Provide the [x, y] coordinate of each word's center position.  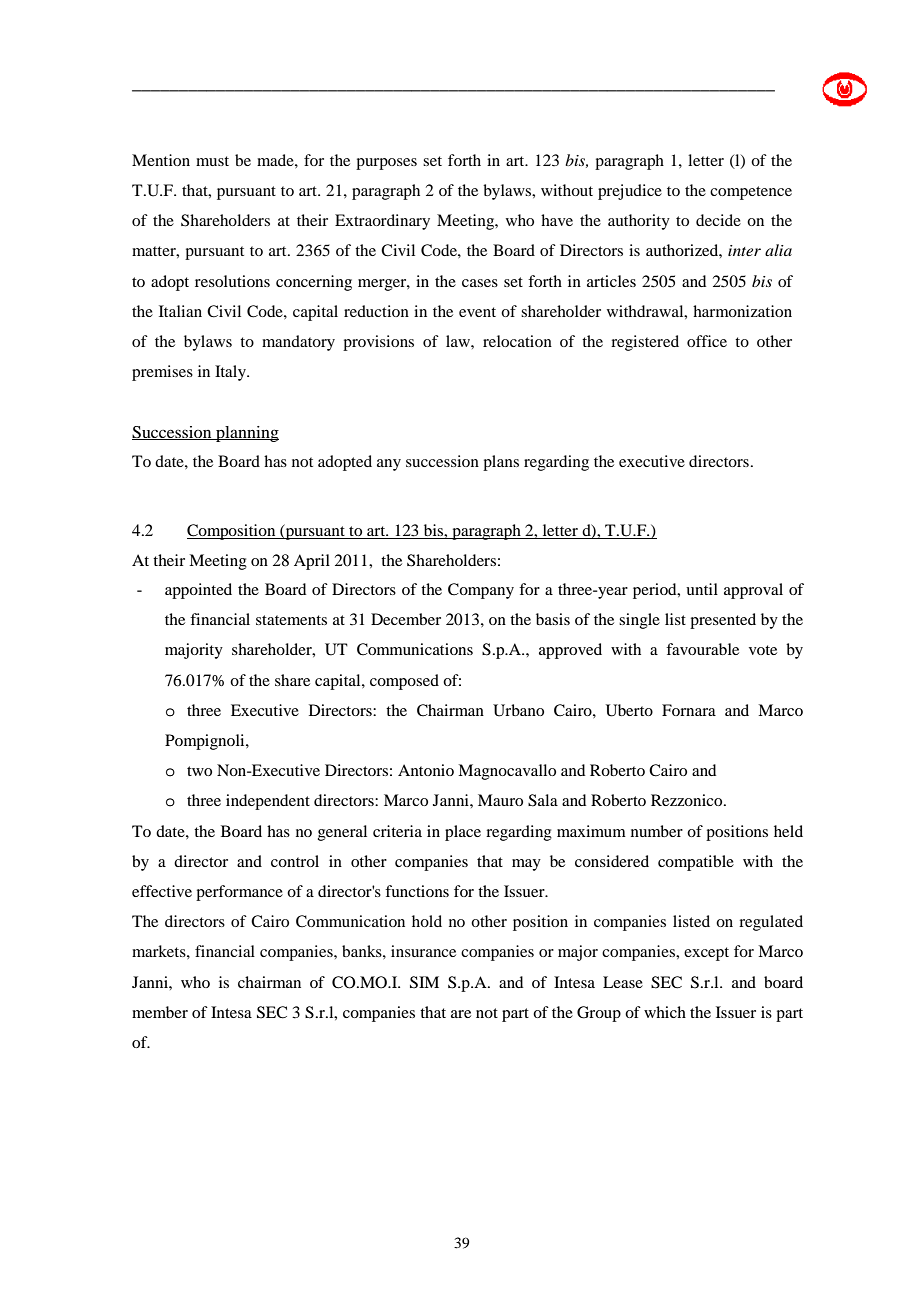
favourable [702, 649]
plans [501, 463]
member [160, 1012]
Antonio [426, 770]
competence [751, 193]
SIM [424, 982]
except [706, 954]
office [707, 341]
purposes [386, 164]
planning [246, 434]
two [199, 771]
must [212, 161]
